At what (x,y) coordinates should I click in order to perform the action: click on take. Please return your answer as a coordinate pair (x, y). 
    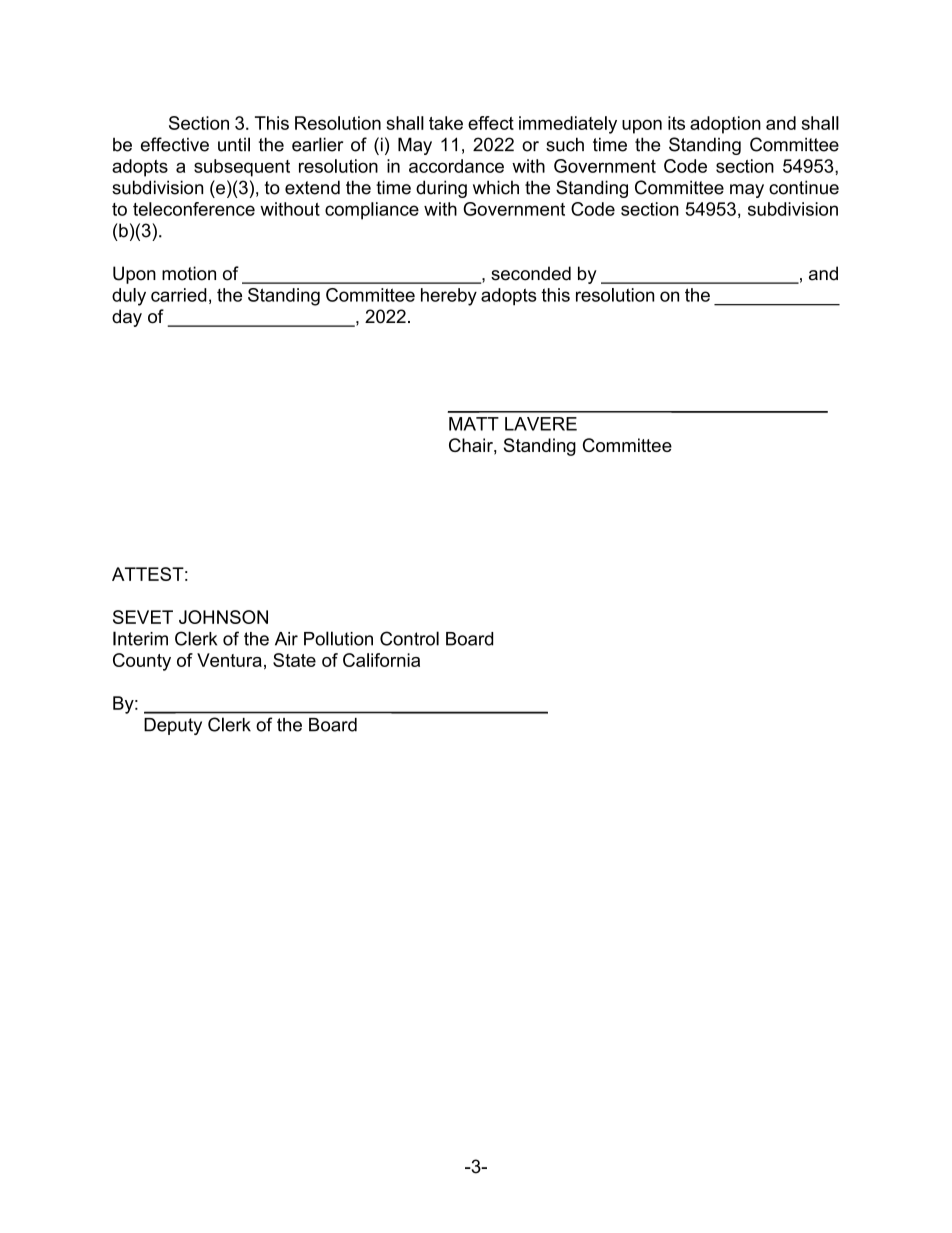
    Looking at the image, I should click on (446, 123).
